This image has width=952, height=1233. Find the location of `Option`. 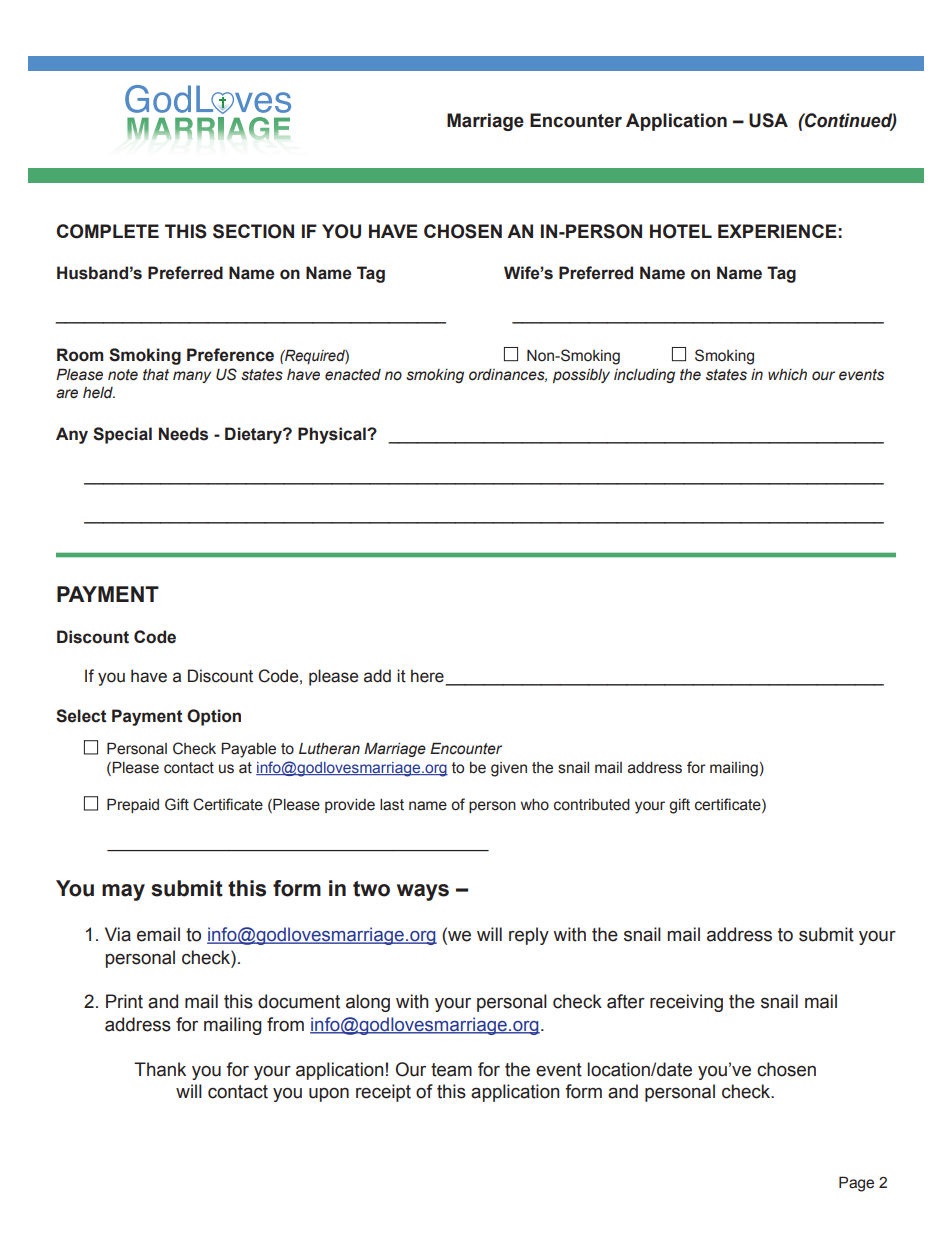

Option is located at coordinates (214, 717).
